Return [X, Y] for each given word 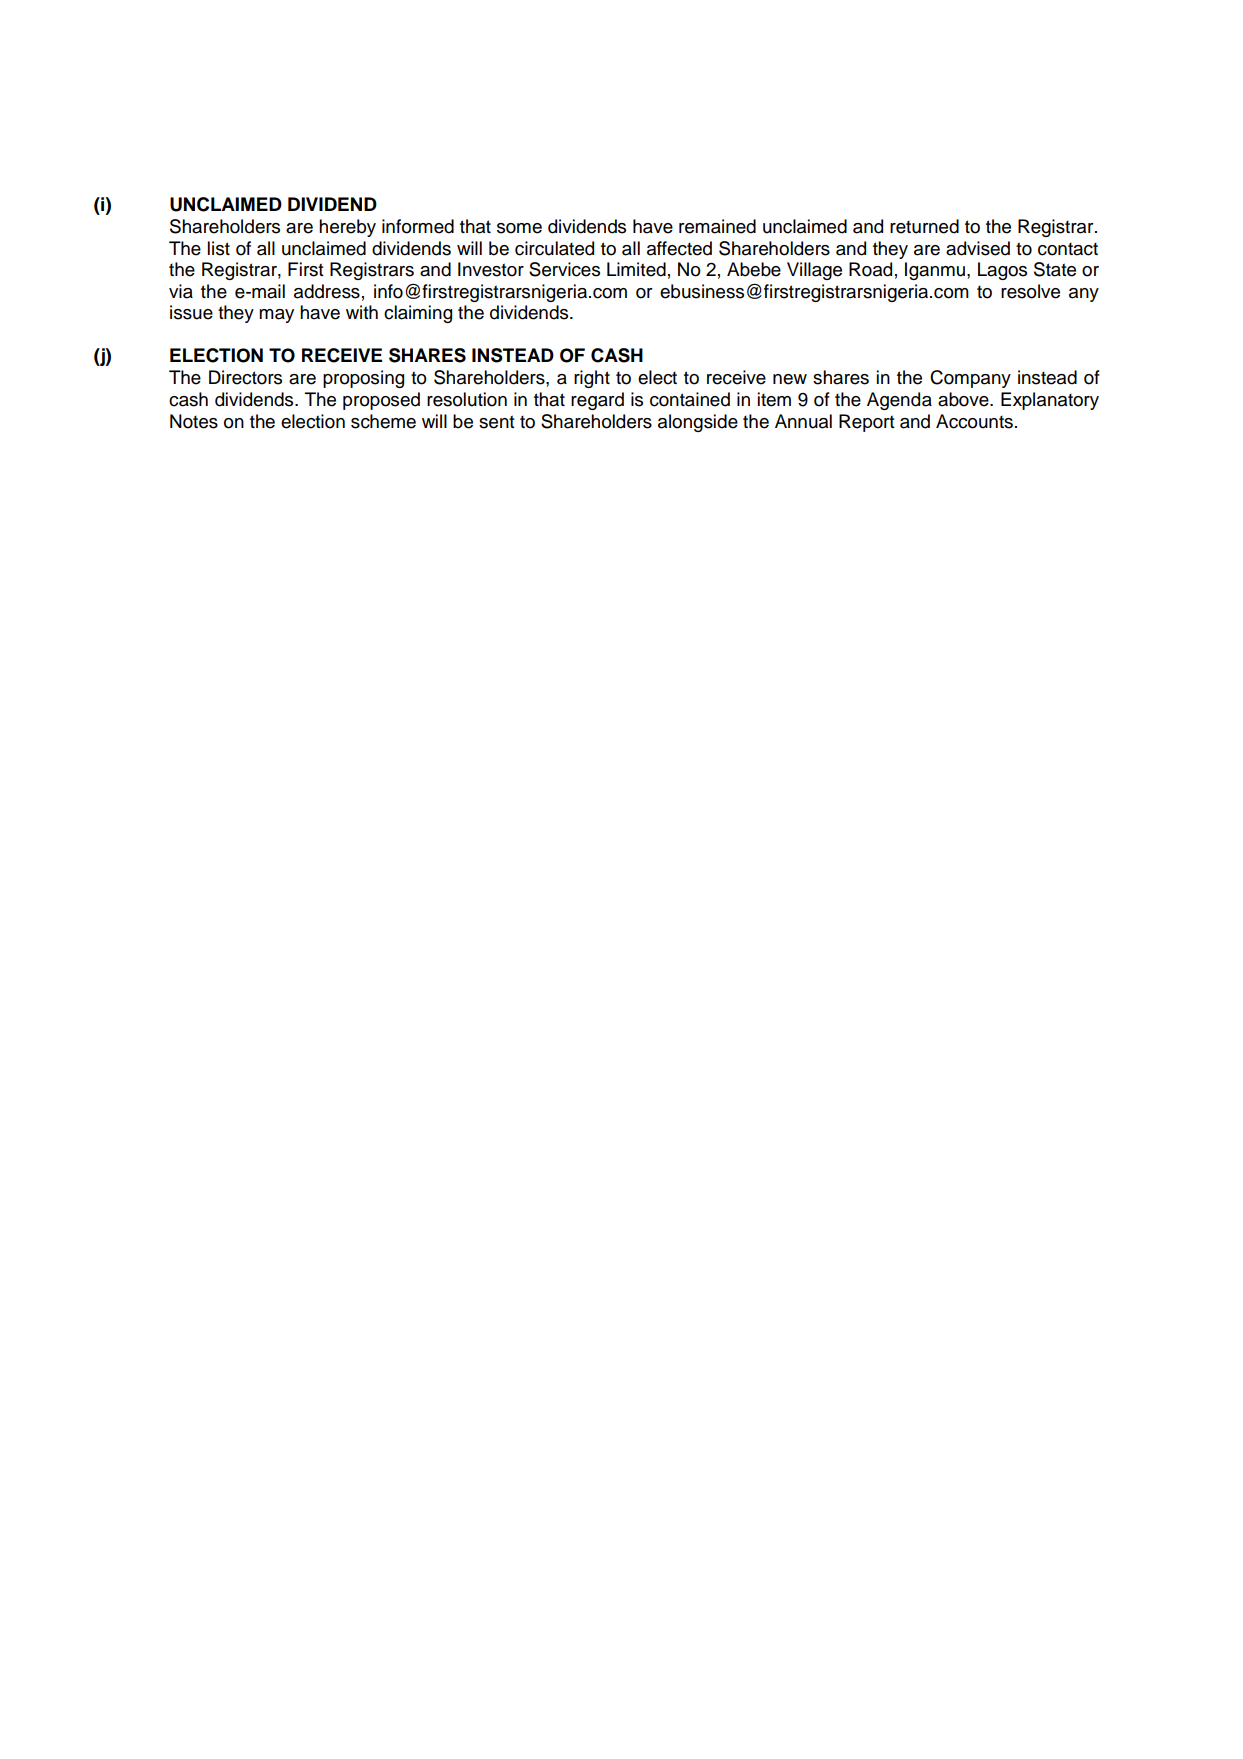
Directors [245, 377]
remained [717, 226]
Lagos [1002, 271]
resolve [1030, 291]
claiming [418, 314]
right [592, 379]
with [362, 312]
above [964, 399]
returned [924, 226]
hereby [347, 228]
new [790, 379]
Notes [194, 421]
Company [970, 379]
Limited [636, 269]
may [276, 316]
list [218, 248]
